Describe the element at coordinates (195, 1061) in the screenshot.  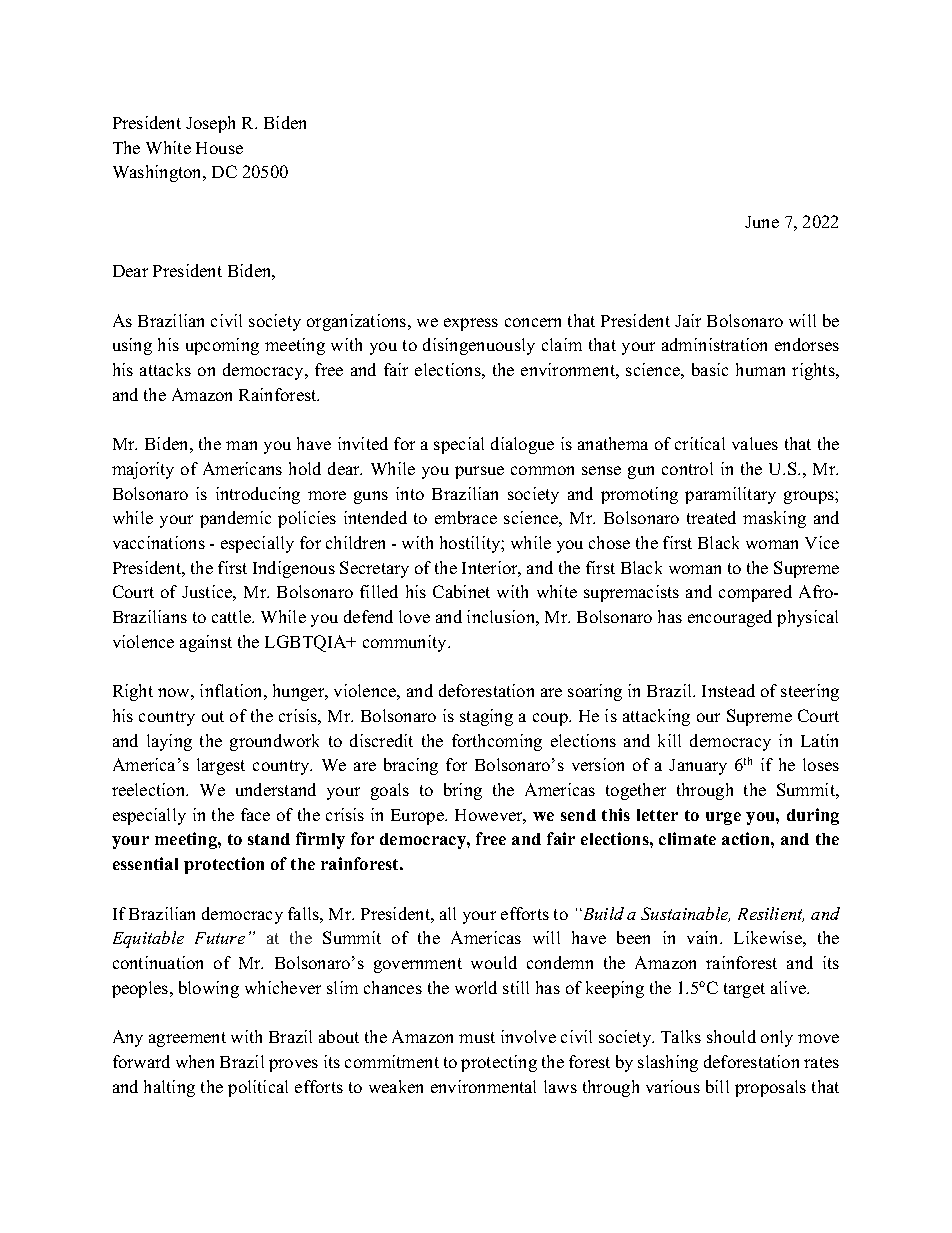
I see `when` at that location.
